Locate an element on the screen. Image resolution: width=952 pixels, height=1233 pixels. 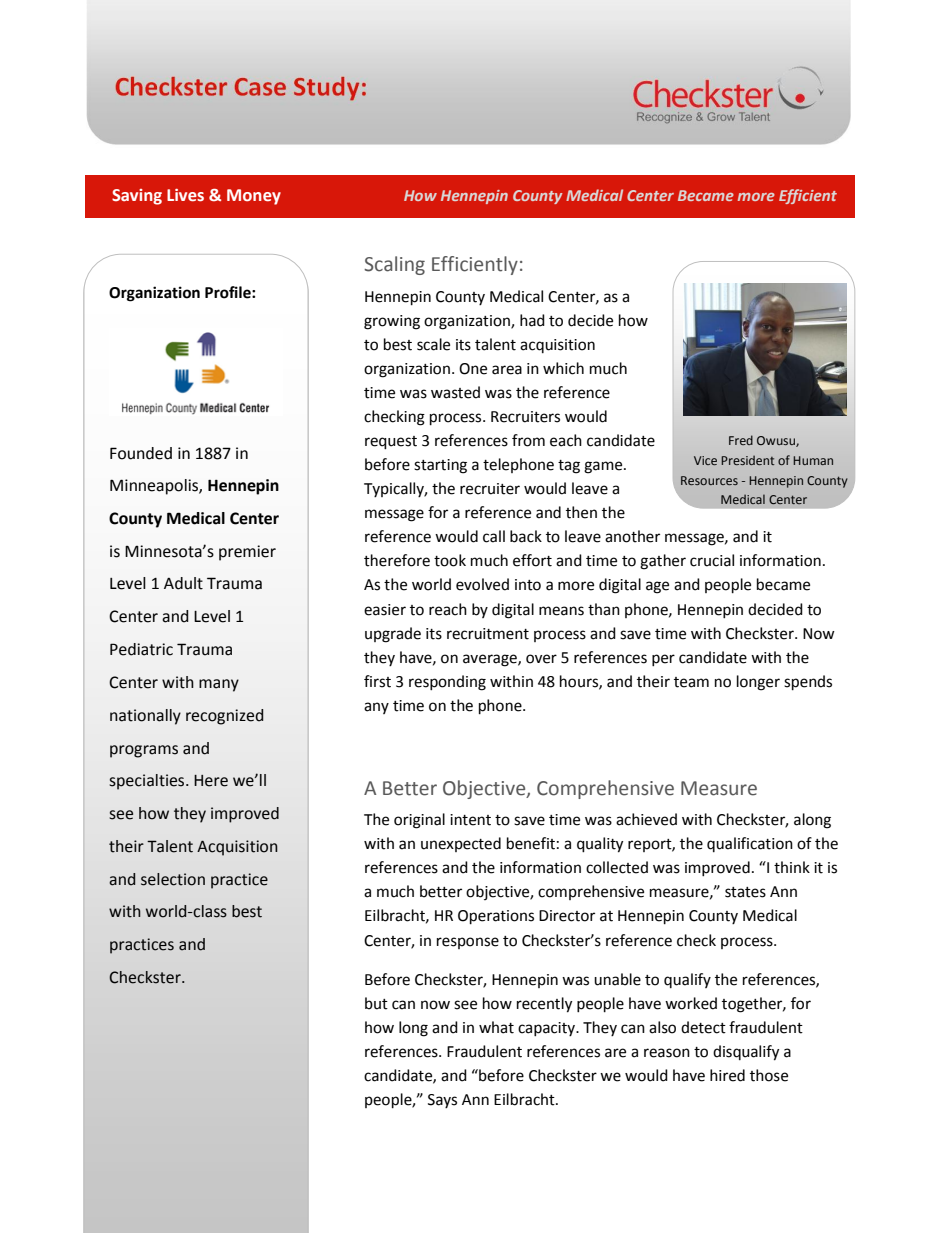
Scaling is located at coordinates (394, 265).
